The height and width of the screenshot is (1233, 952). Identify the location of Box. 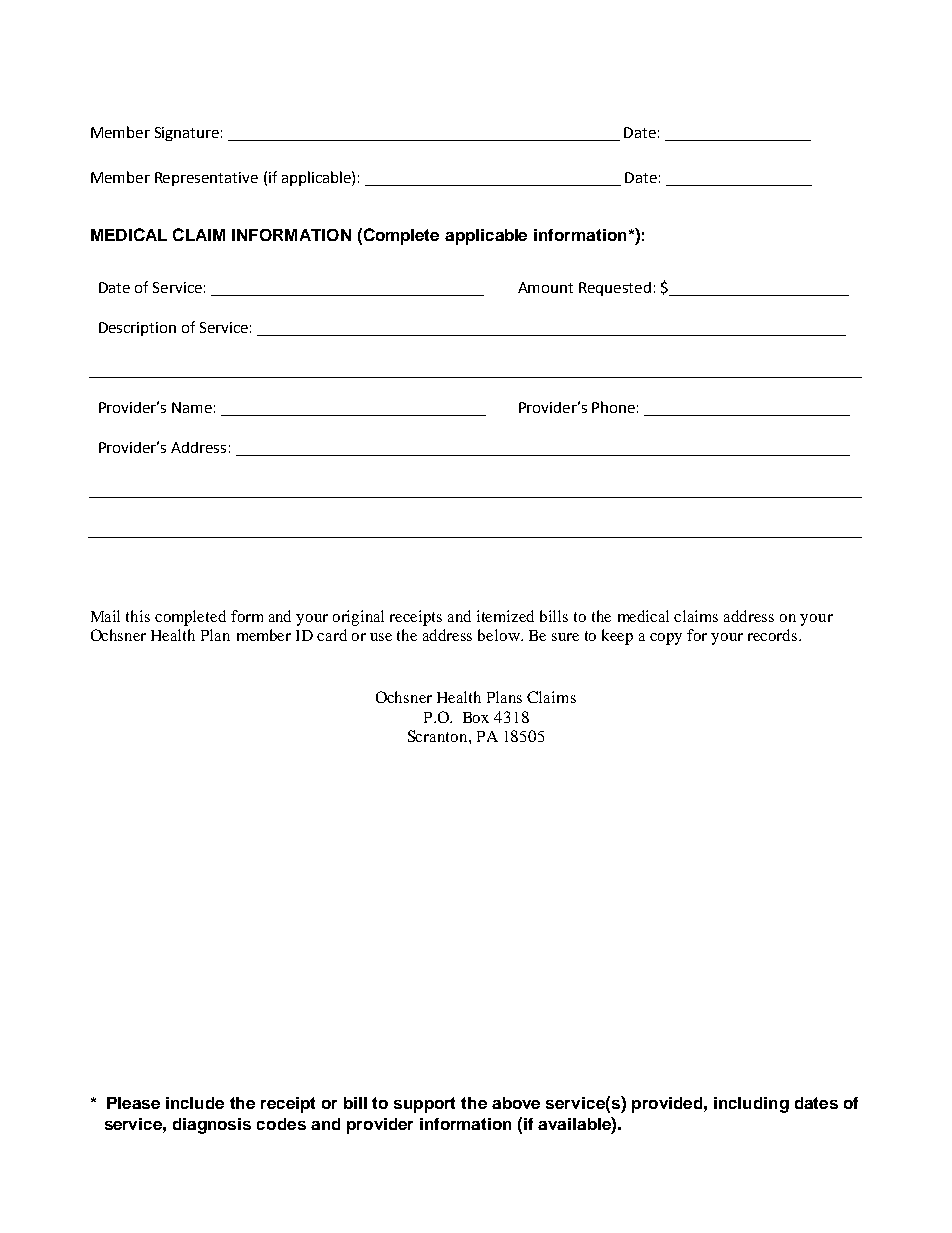
(476, 717).
